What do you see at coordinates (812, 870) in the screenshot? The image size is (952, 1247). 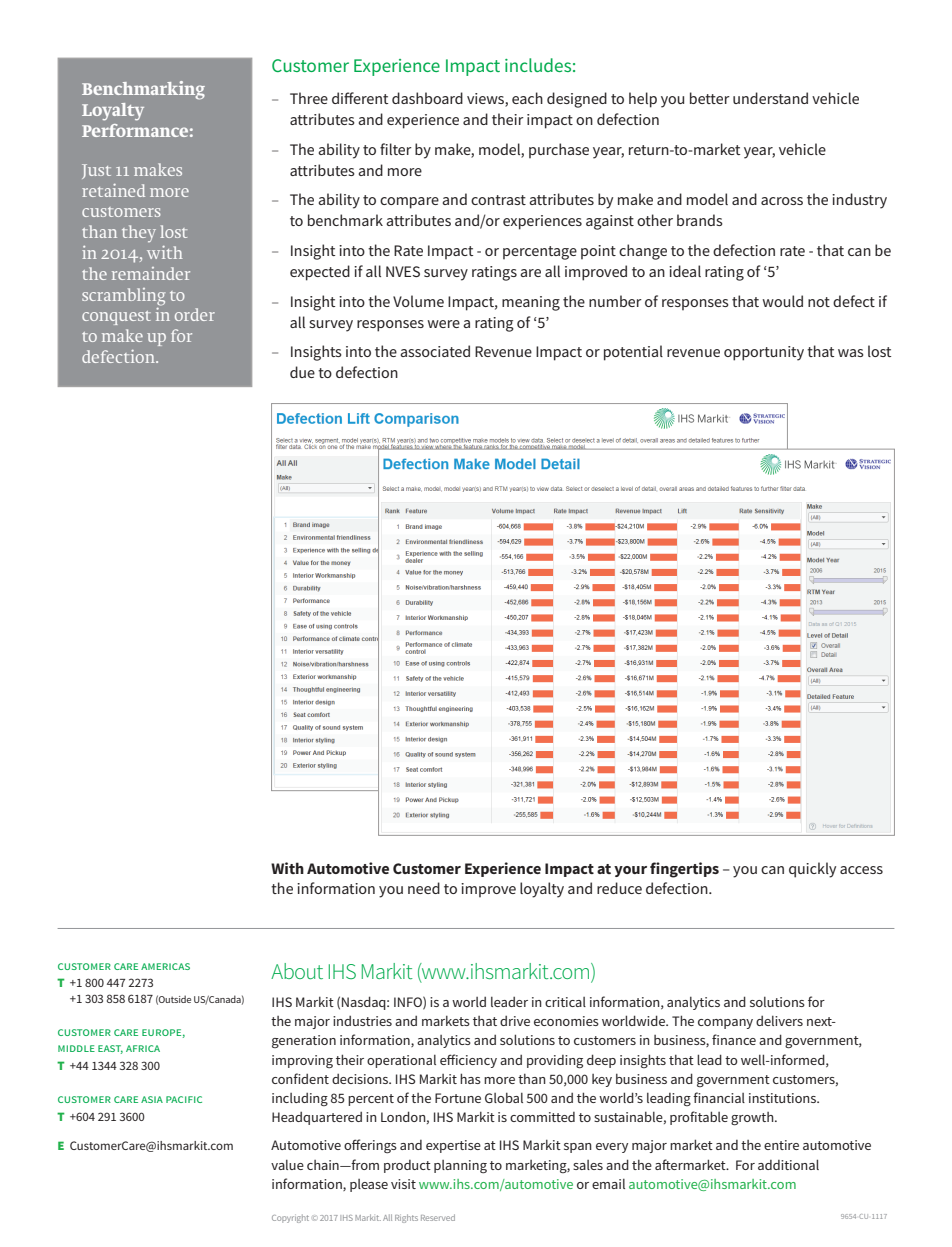 I see `quickly` at bounding box center [812, 870].
